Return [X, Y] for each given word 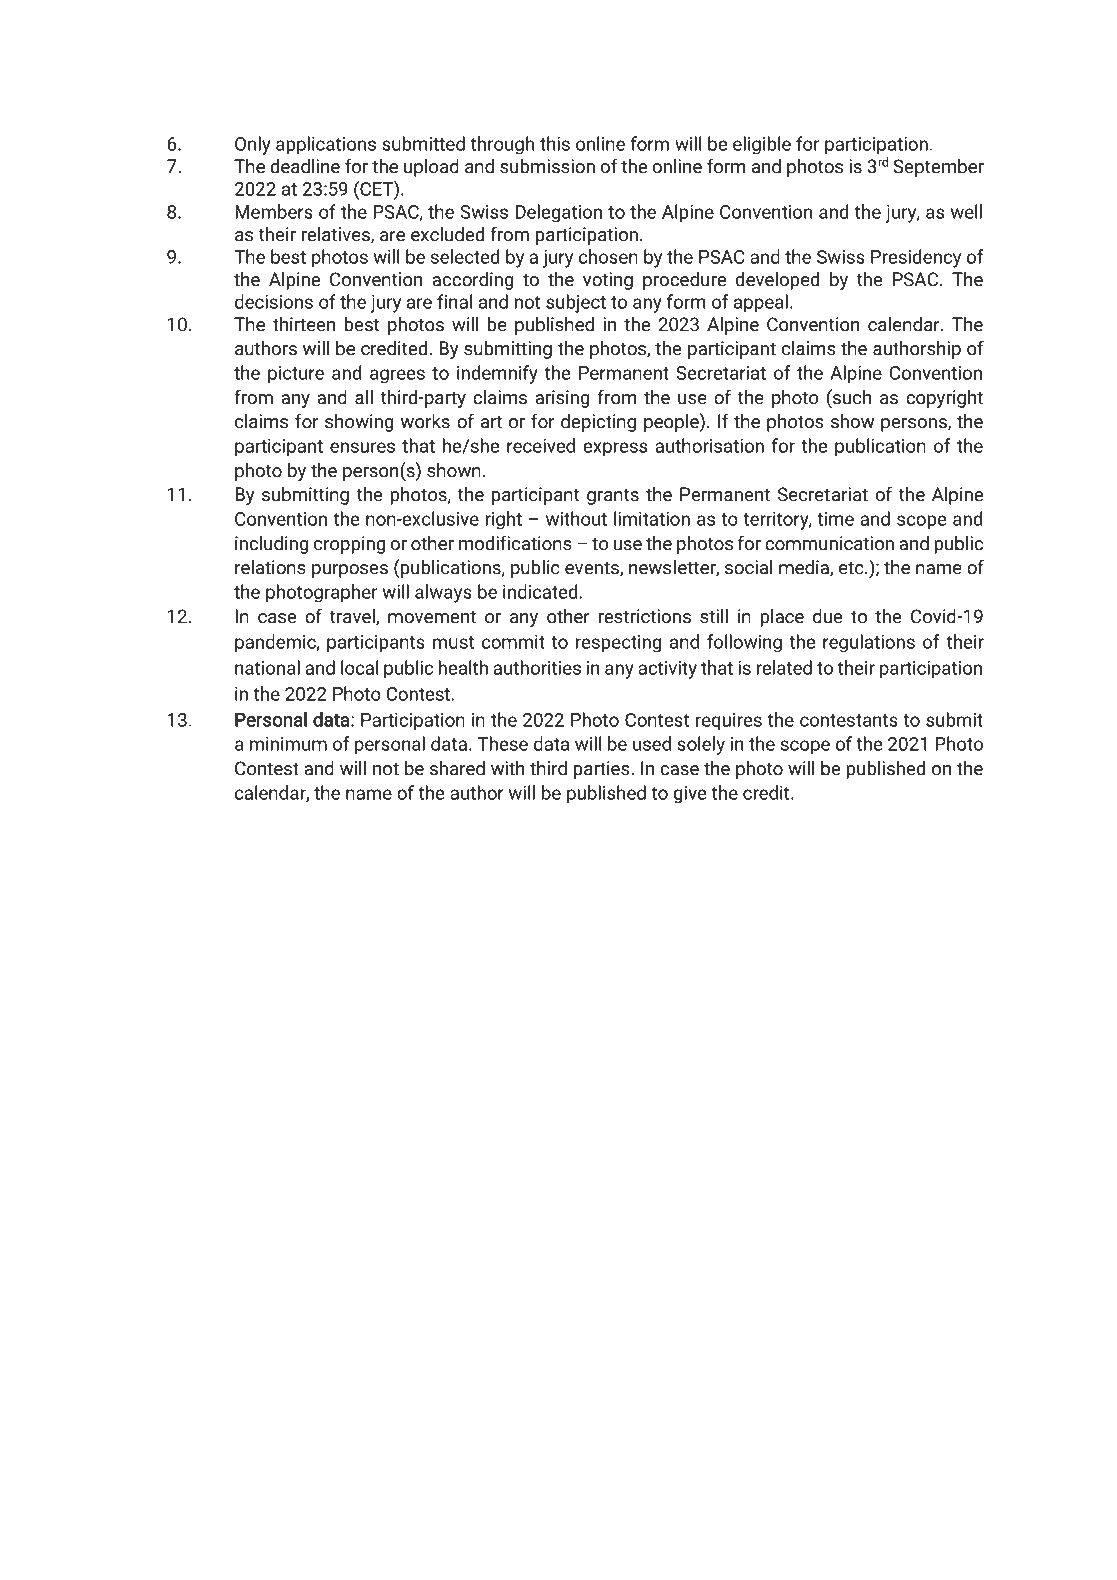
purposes [350, 571]
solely [701, 745]
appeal [761, 303]
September [938, 168]
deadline [305, 166]
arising [562, 399]
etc [852, 568]
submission [547, 166]
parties [603, 770]
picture [296, 375]
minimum [288, 744]
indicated [540, 591]
